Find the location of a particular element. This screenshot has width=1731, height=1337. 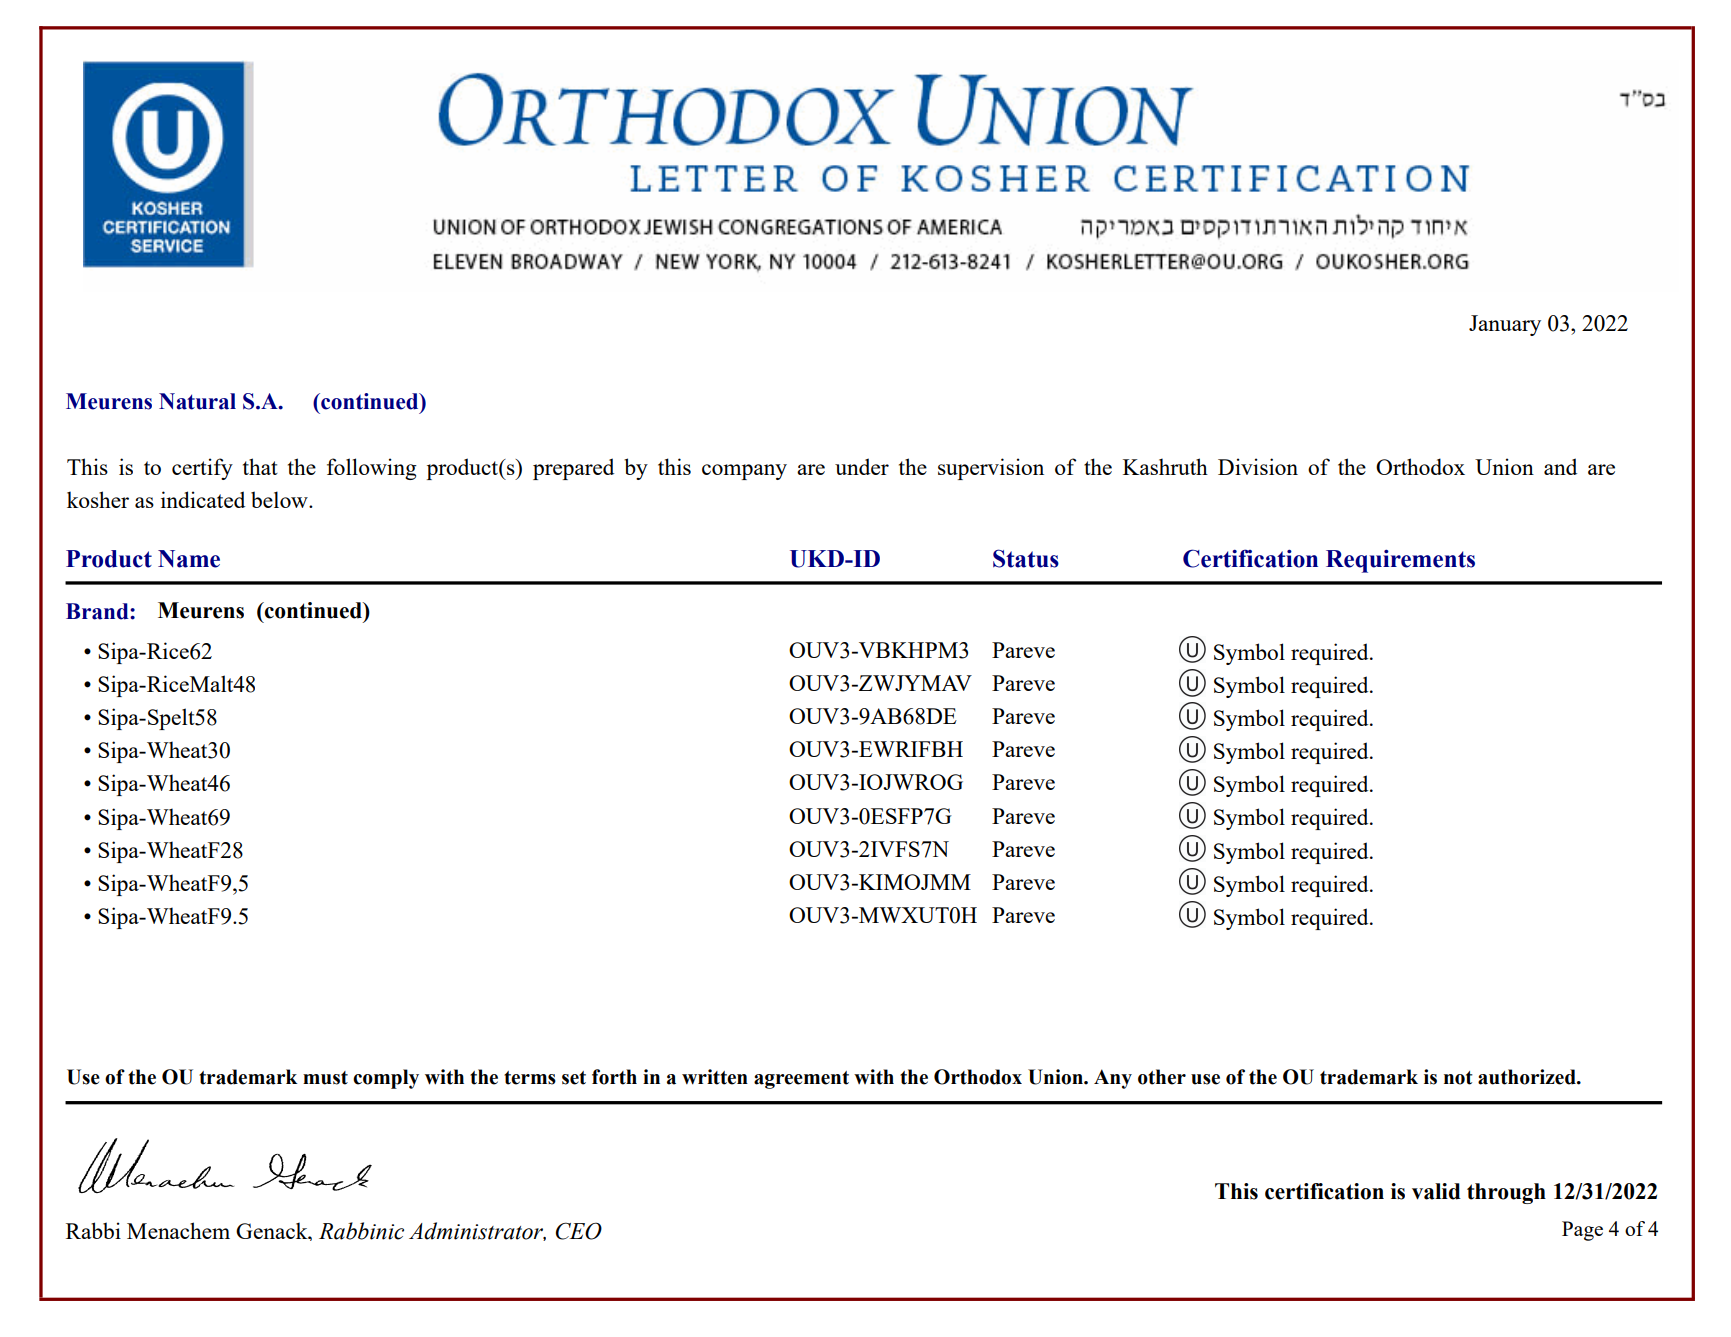

January is located at coordinates (1505, 325).
